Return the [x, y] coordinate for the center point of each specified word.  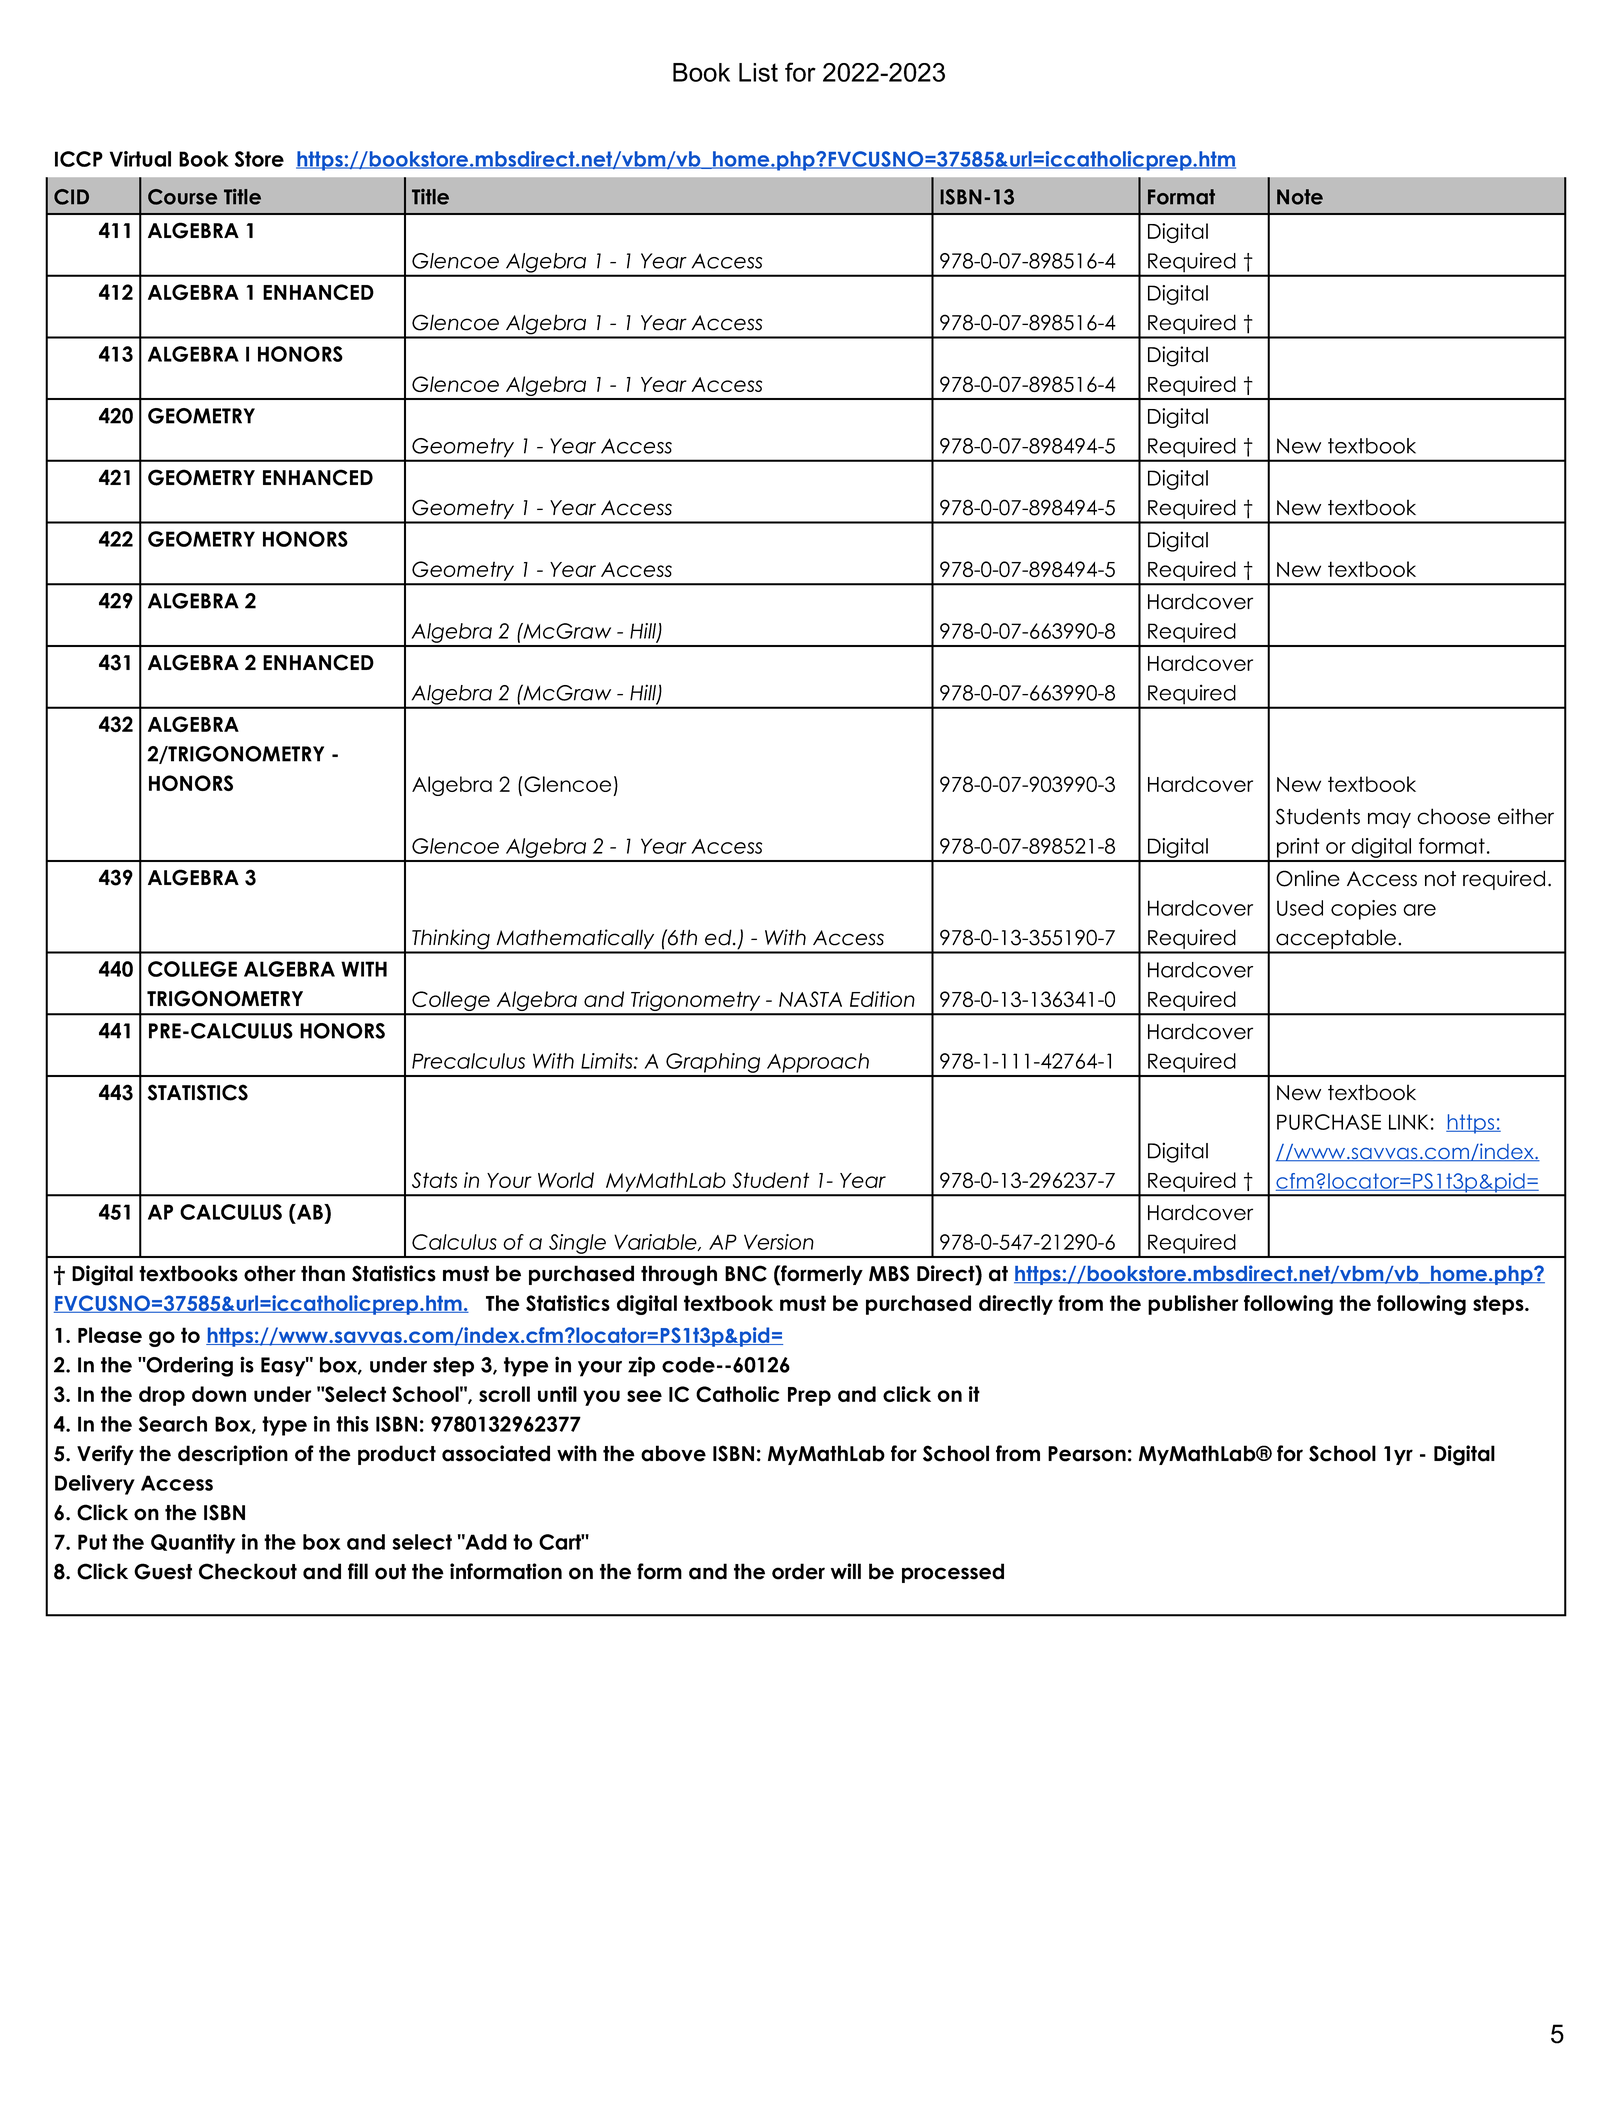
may [1389, 820]
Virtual [140, 159]
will [846, 1571]
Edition [882, 999]
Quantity [193, 1544]
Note [1300, 197]
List [758, 72]
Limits [608, 1061]
